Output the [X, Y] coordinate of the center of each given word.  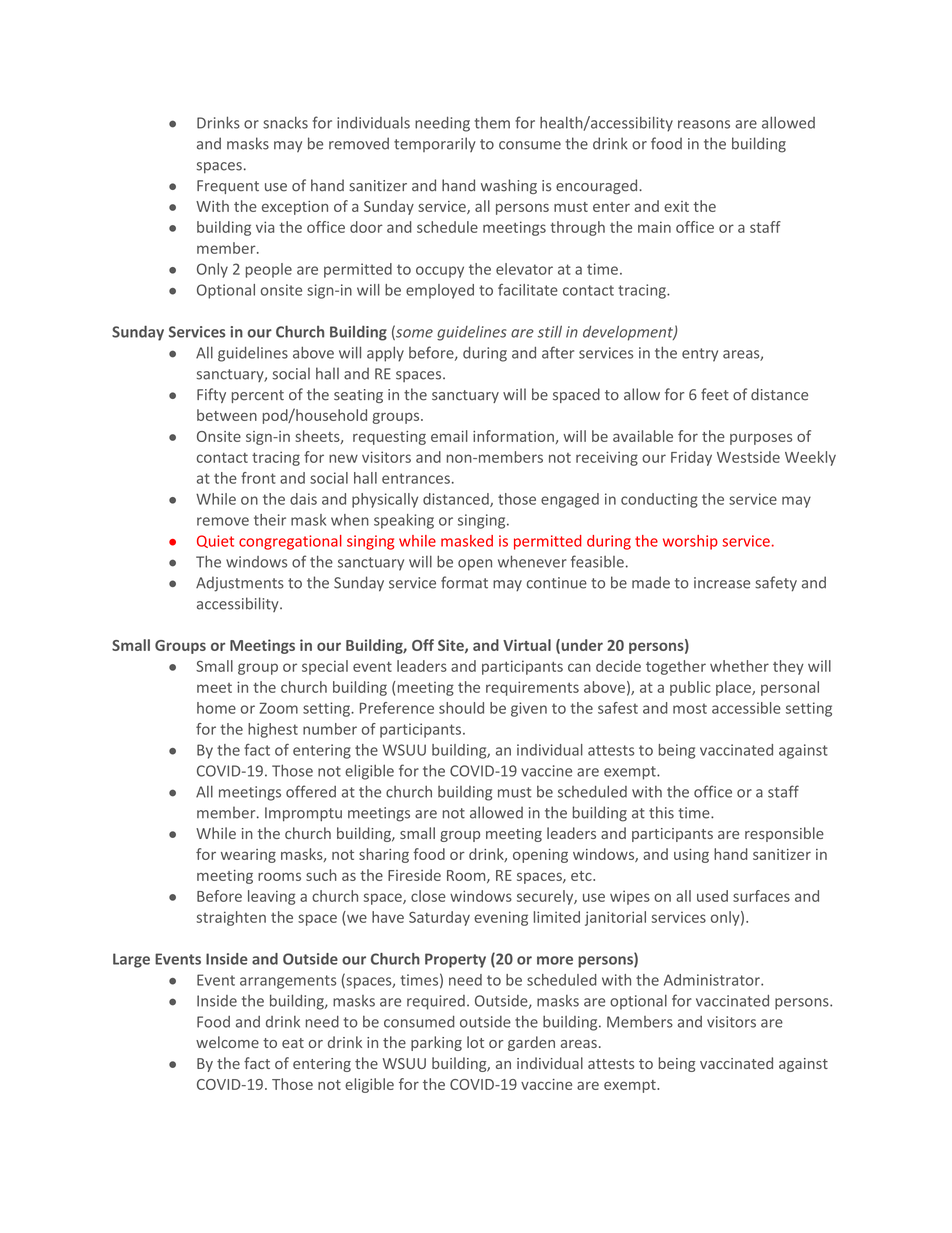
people [269, 270]
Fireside [414, 875]
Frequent [228, 187]
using [691, 856]
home [216, 708]
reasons [704, 124]
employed [440, 291]
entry [700, 355]
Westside [748, 457]
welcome [227, 1042]
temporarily [435, 144]
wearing [248, 856]
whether [739, 666]
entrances [416, 478]
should [461, 708]
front [258, 478]
